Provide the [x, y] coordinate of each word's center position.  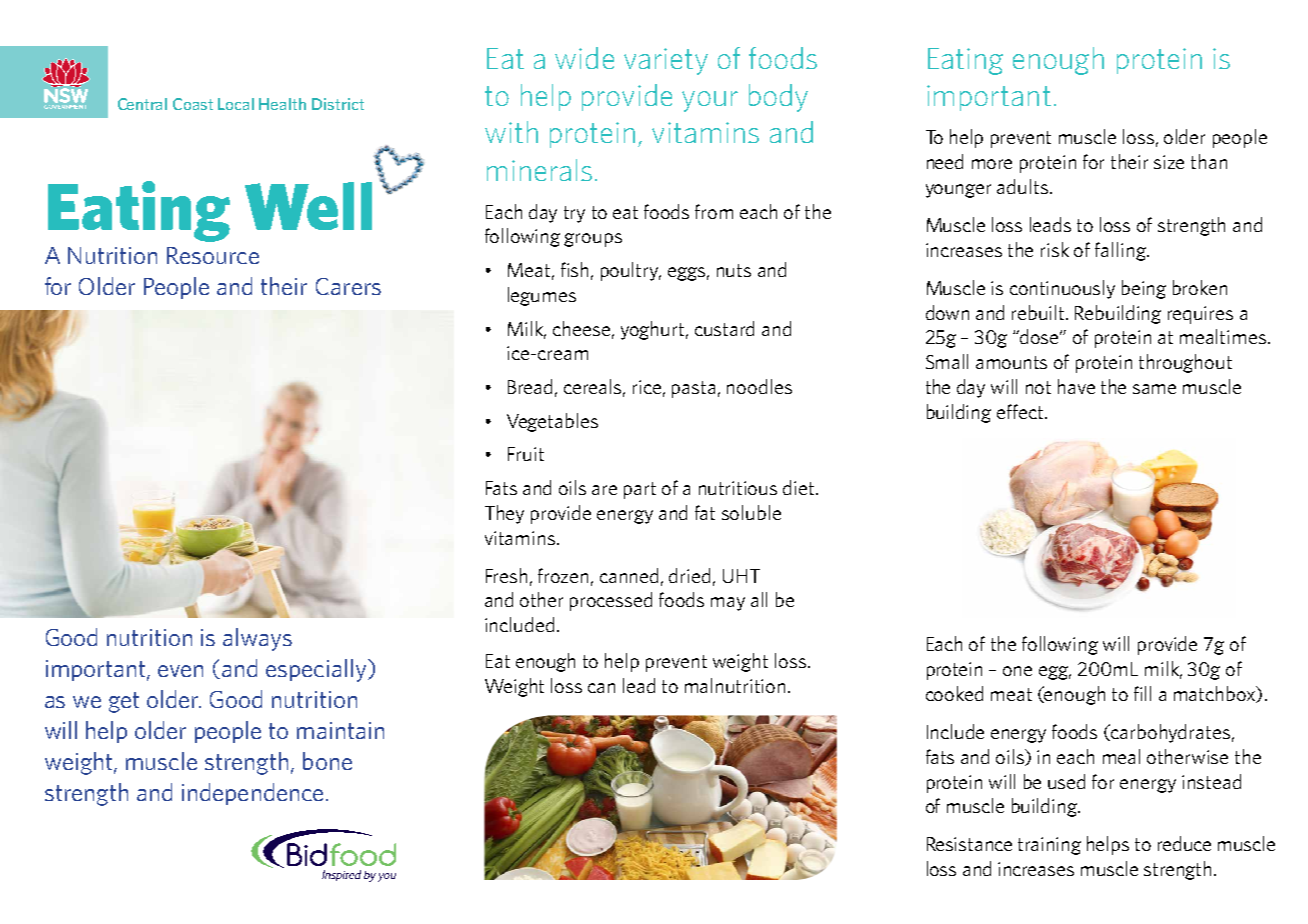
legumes [542, 296]
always [257, 639]
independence [252, 794]
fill [1142, 693]
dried [689, 575]
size [1169, 162]
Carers [348, 286]
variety [666, 61]
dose [1041, 336]
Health [282, 104]
